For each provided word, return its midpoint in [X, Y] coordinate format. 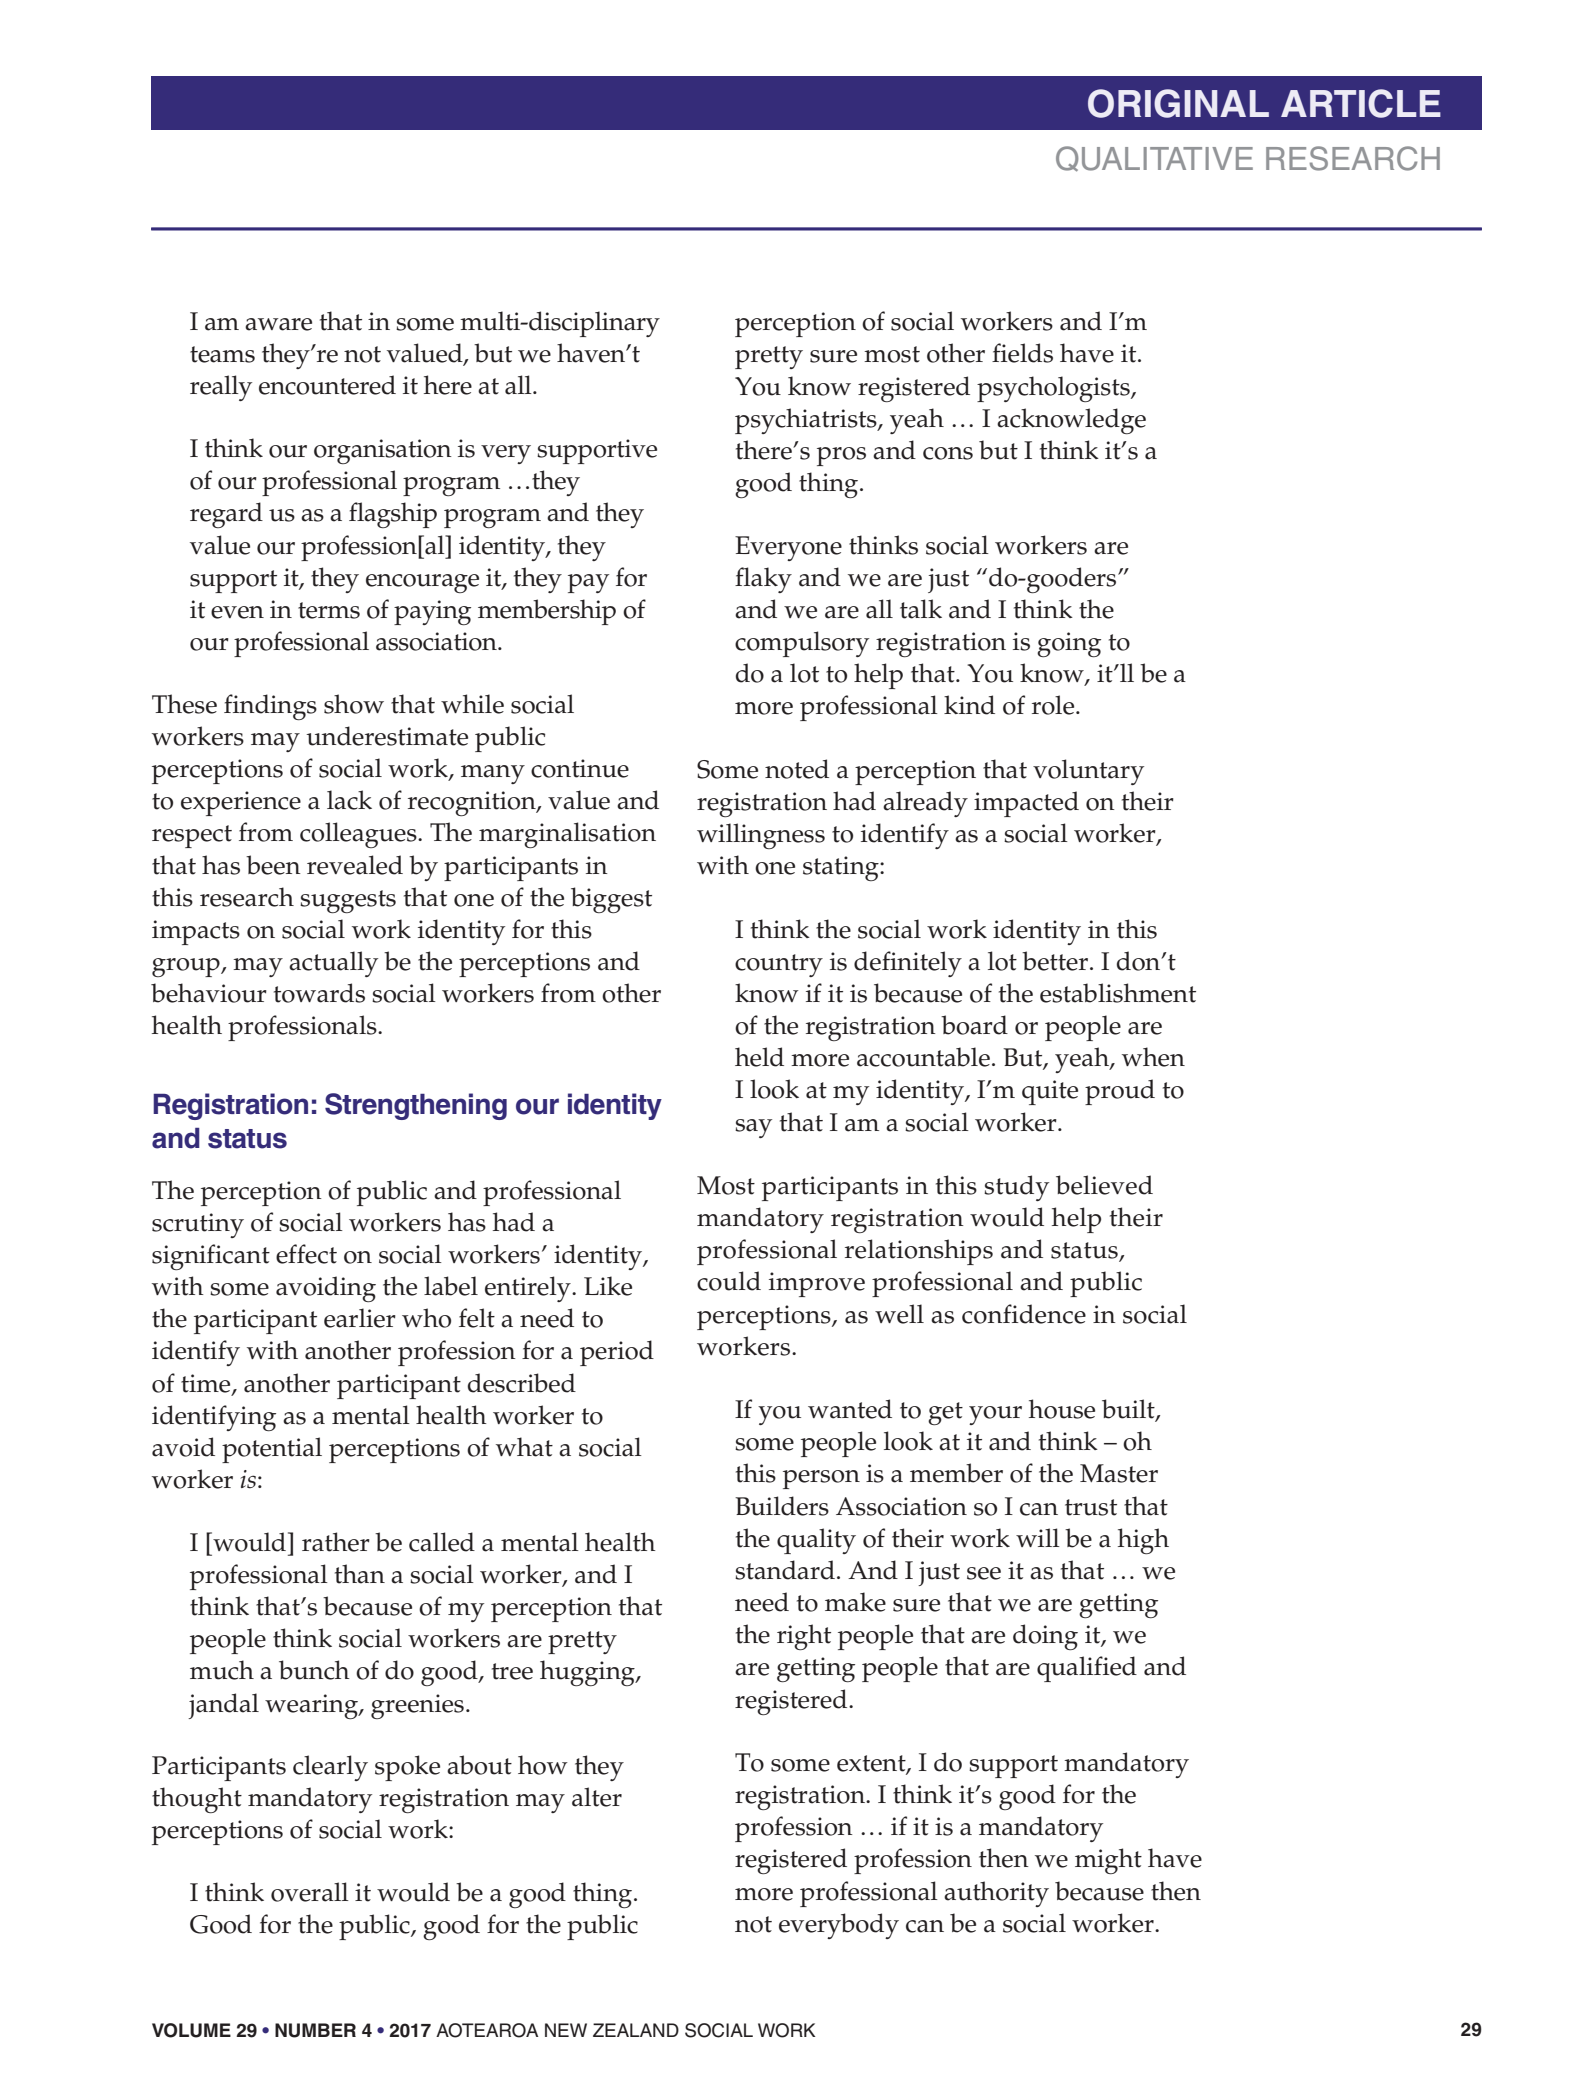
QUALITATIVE [1154, 159]
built [1129, 1410]
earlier [360, 1318]
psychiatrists [807, 421]
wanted [850, 1409]
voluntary [1088, 772]
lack [349, 800]
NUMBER [315, 2030]
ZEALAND [636, 2030]
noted [797, 769]
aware [278, 324]
